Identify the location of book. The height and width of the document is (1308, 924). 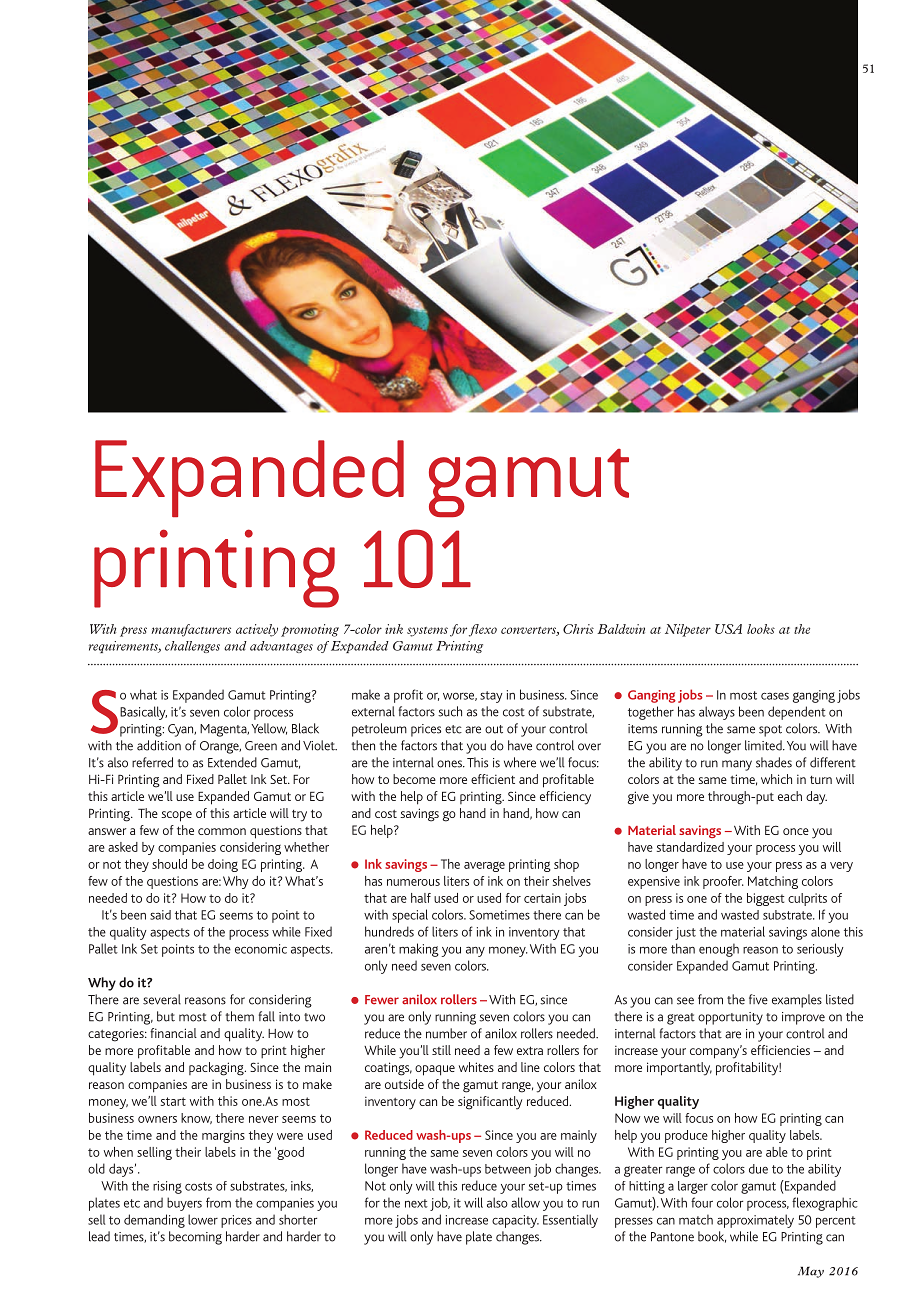
(712, 1237).
